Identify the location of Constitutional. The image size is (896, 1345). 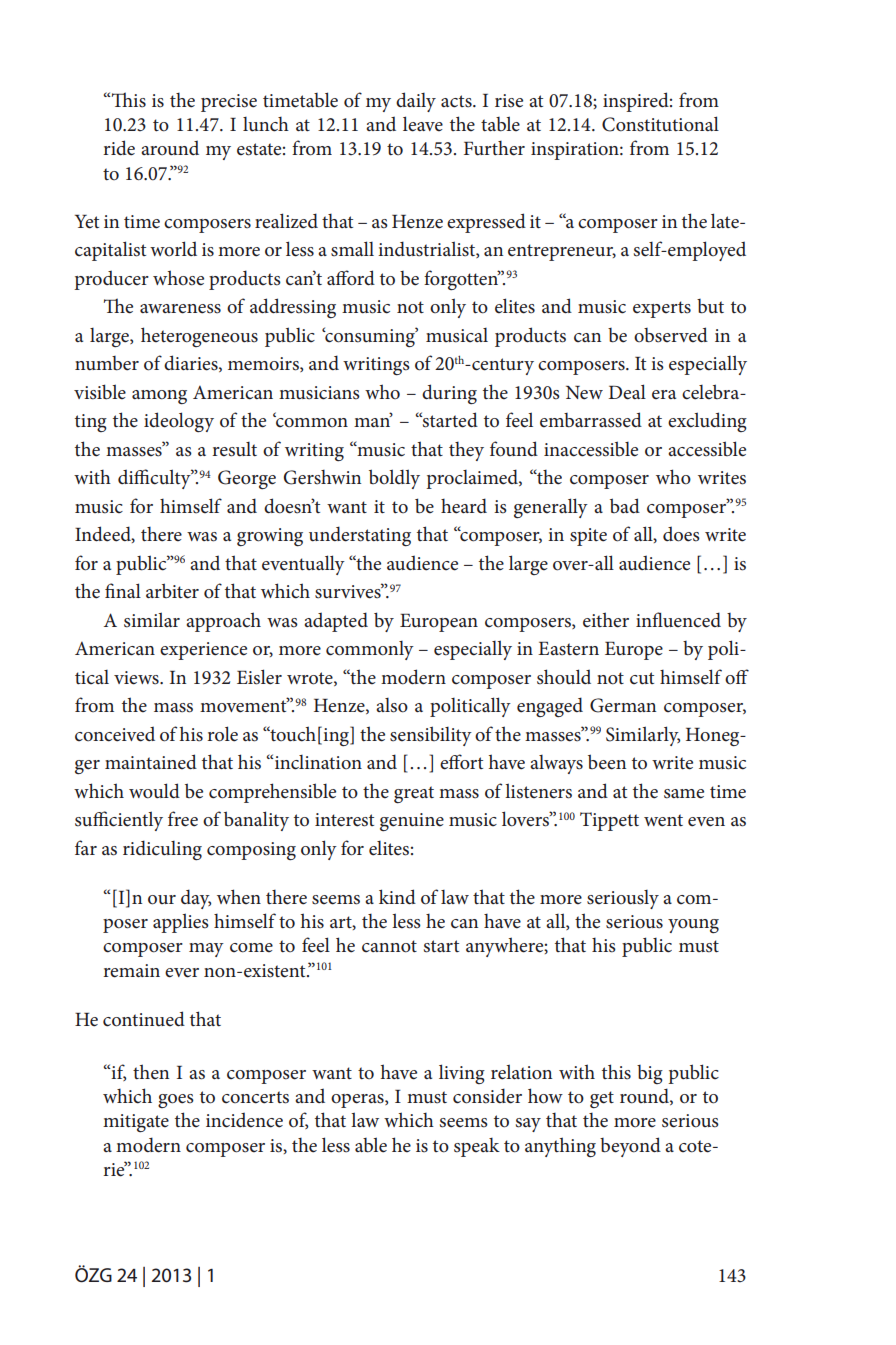
(660, 124).
